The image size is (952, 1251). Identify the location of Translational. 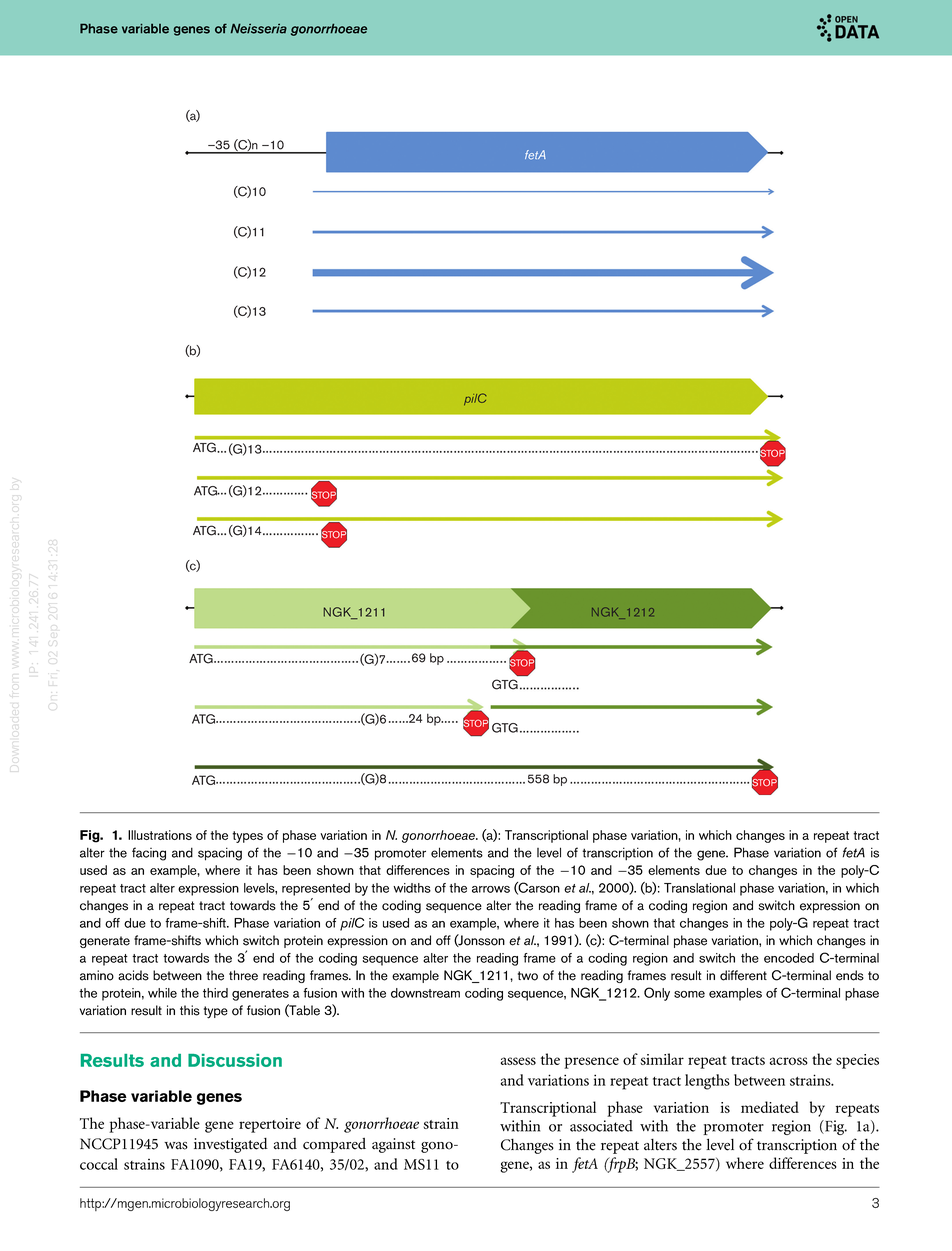
(699, 888).
